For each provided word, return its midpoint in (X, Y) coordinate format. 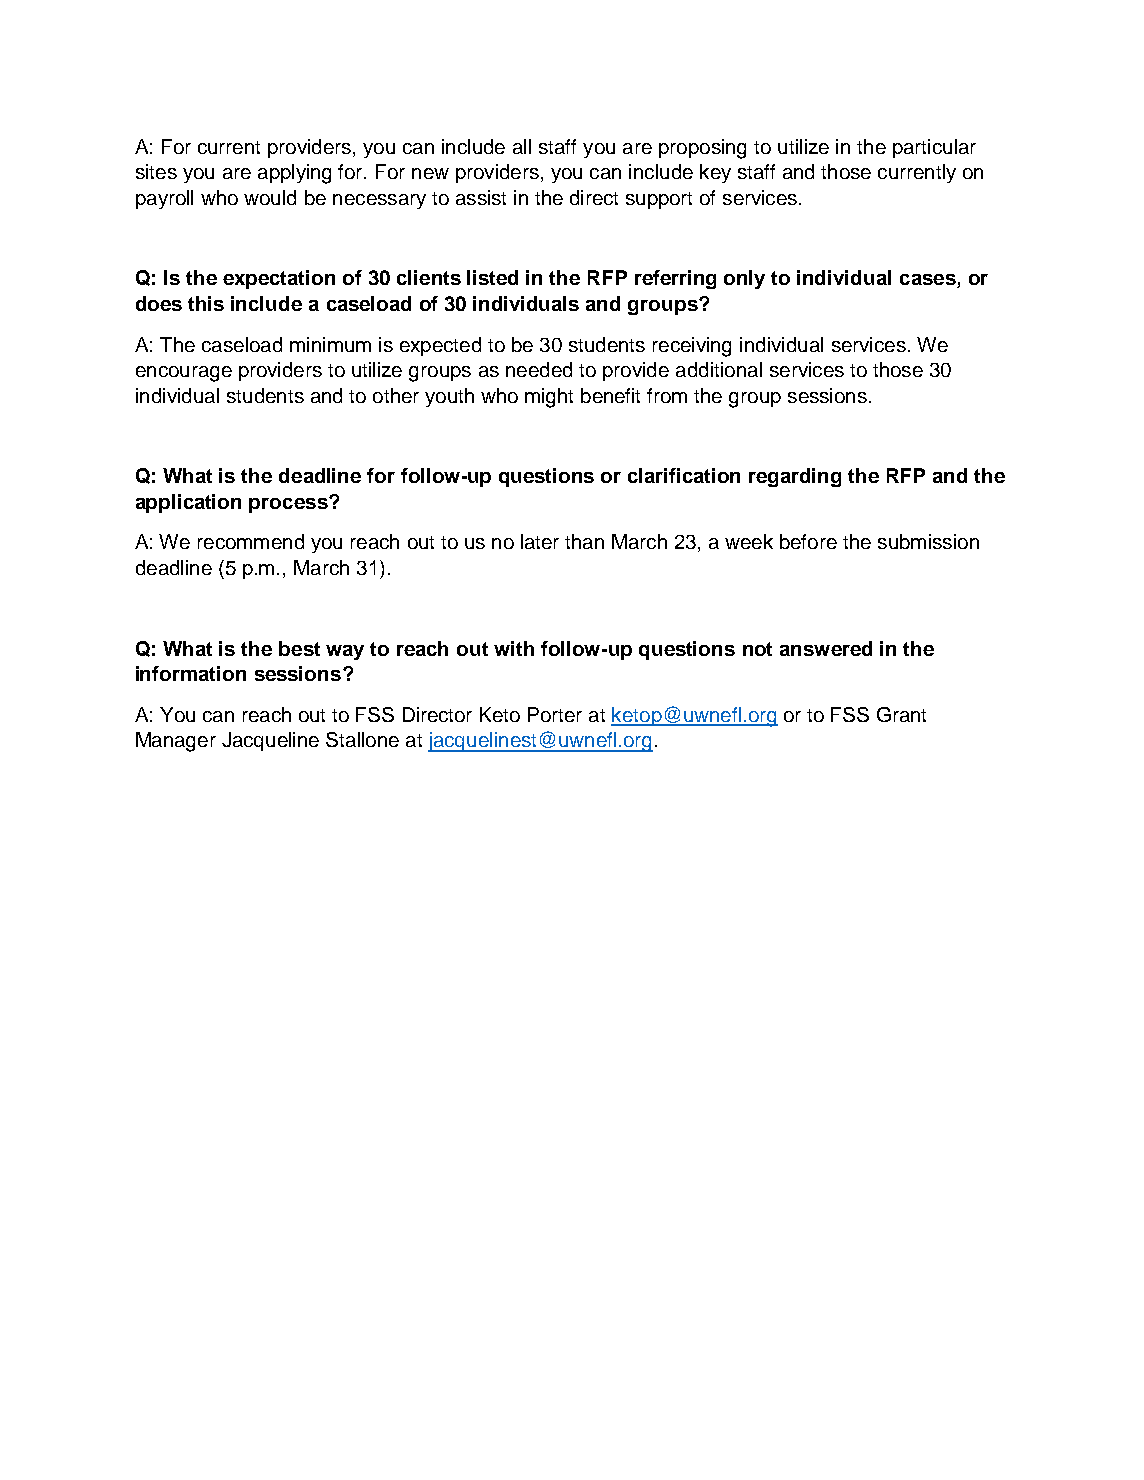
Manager (176, 742)
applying (294, 174)
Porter (555, 714)
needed (539, 369)
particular (934, 148)
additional (719, 369)
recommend (251, 541)
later (540, 541)
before (808, 541)
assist (481, 197)
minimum (330, 344)
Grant (901, 714)
